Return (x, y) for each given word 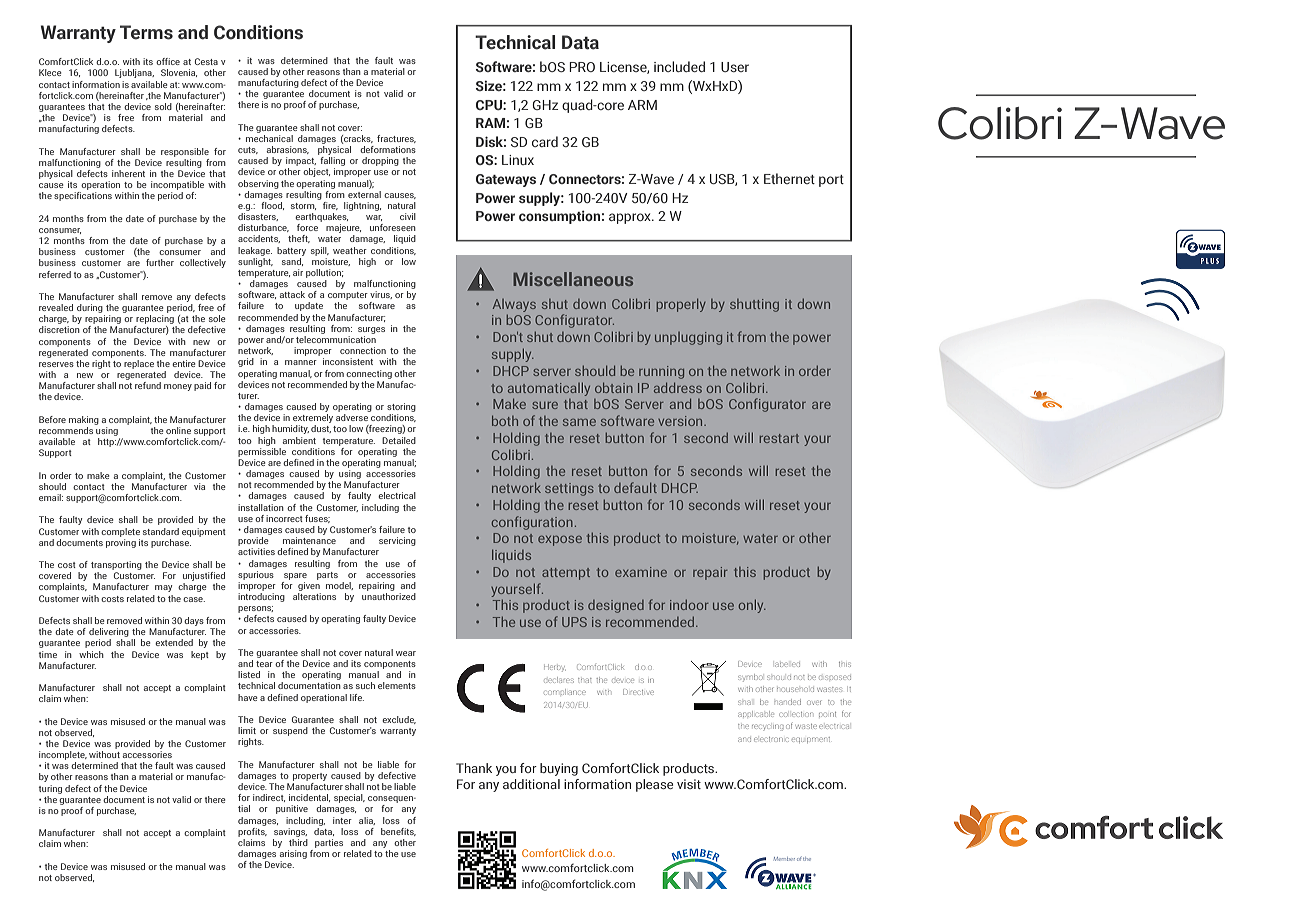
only (752, 606)
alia (367, 821)
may (163, 588)
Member (784, 859)
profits (252, 831)
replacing (155, 321)
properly (681, 305)
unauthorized (389, 596)
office (168, 61)
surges (371, 330)
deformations (388, 149)
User (735, 67)
